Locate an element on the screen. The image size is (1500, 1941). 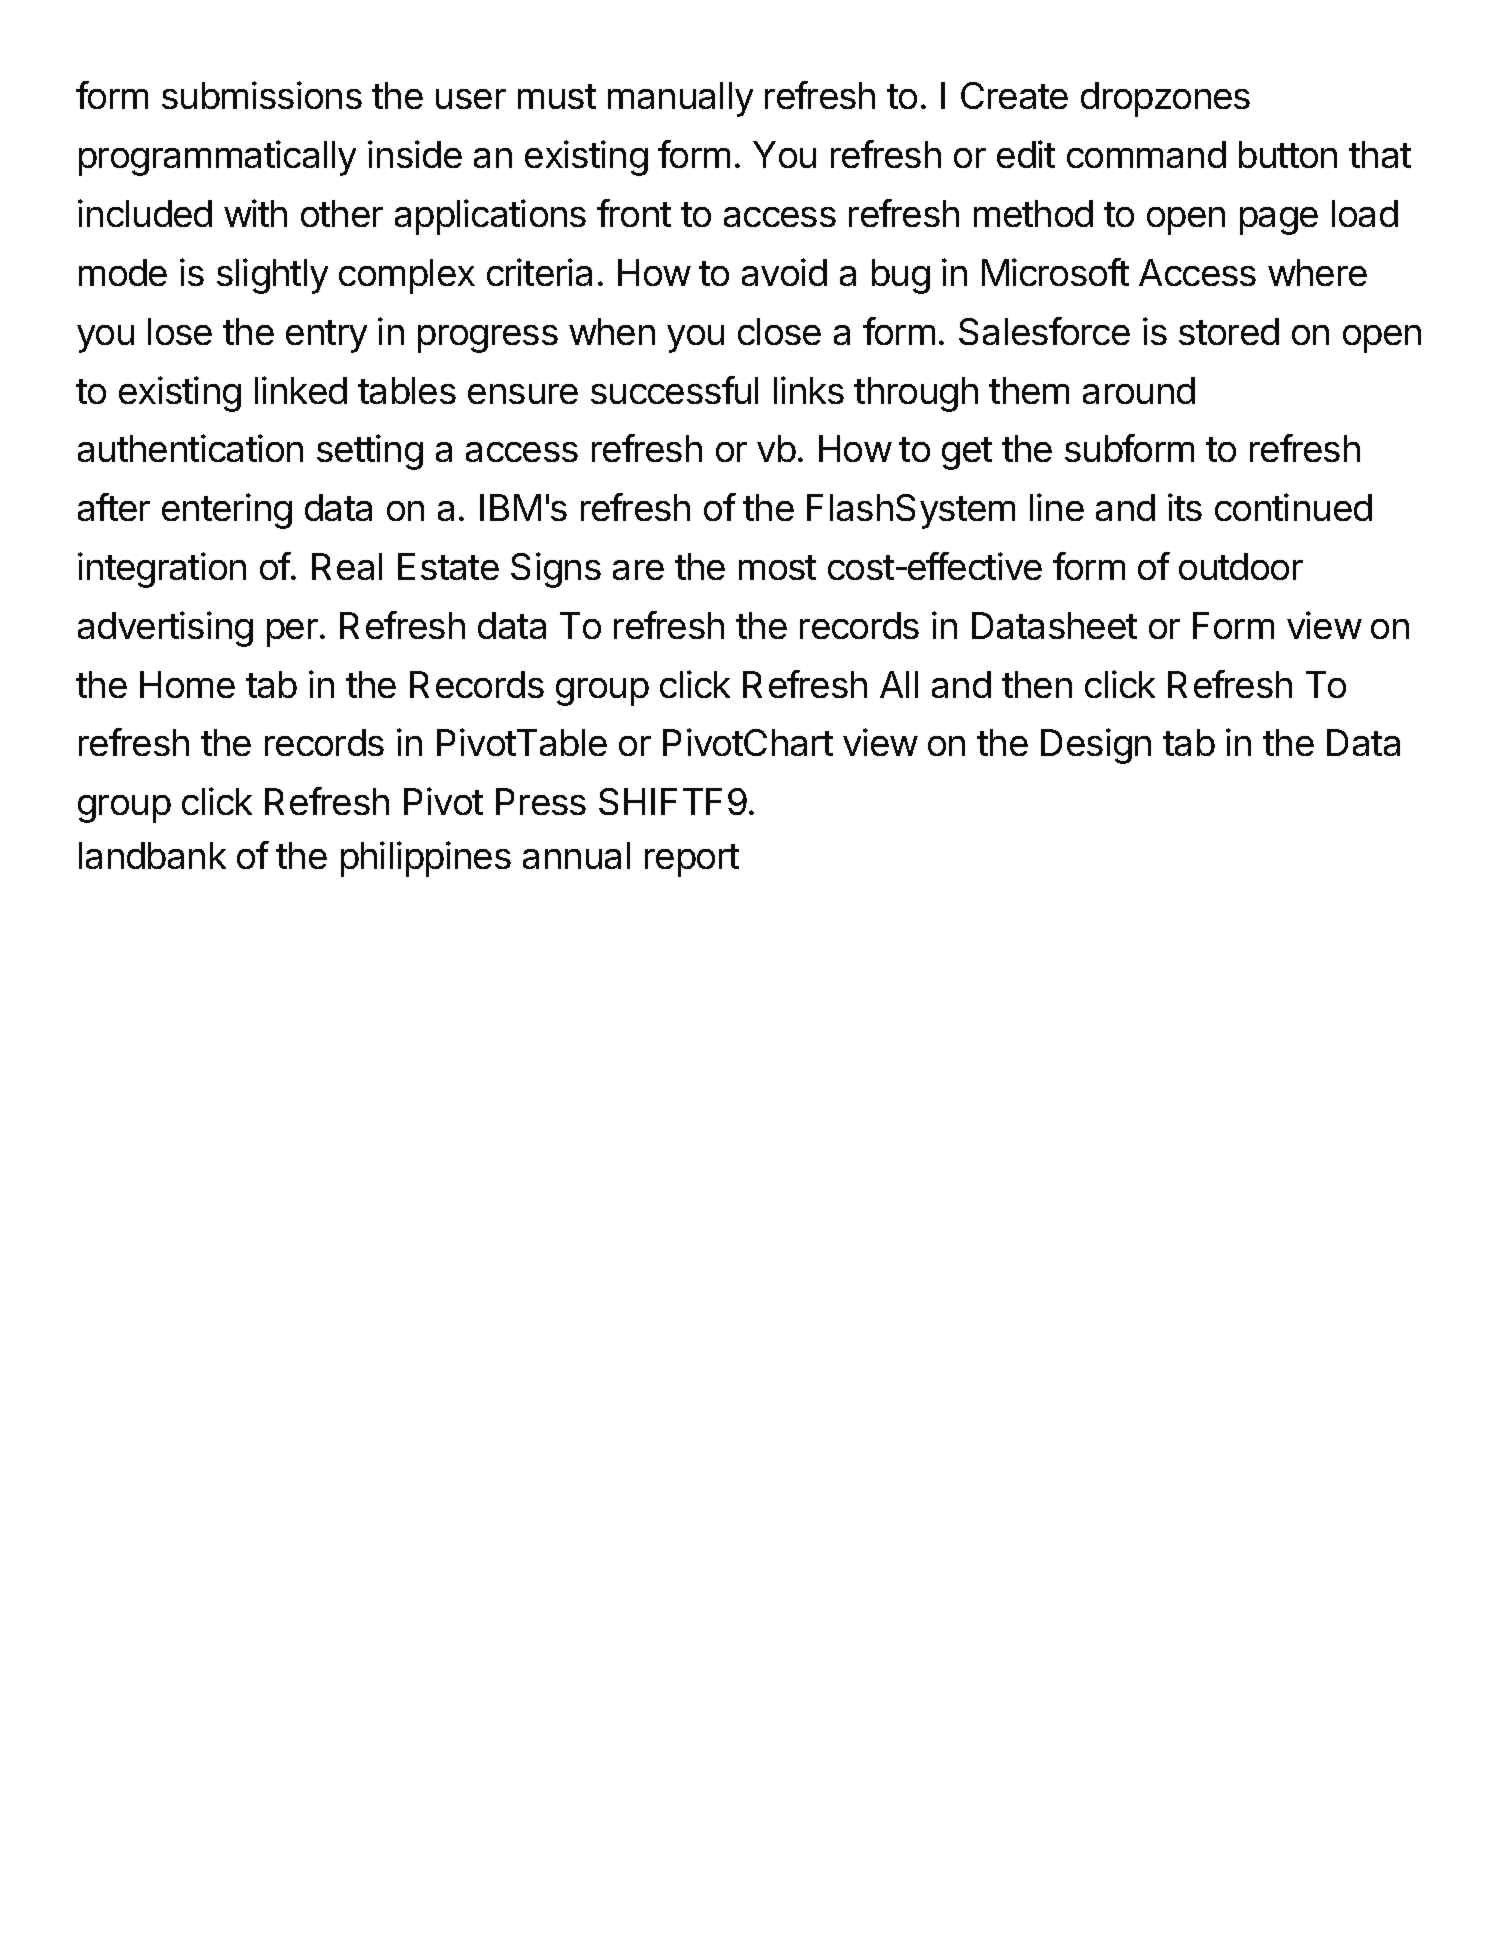
most is located at coordinates (777, 567).
